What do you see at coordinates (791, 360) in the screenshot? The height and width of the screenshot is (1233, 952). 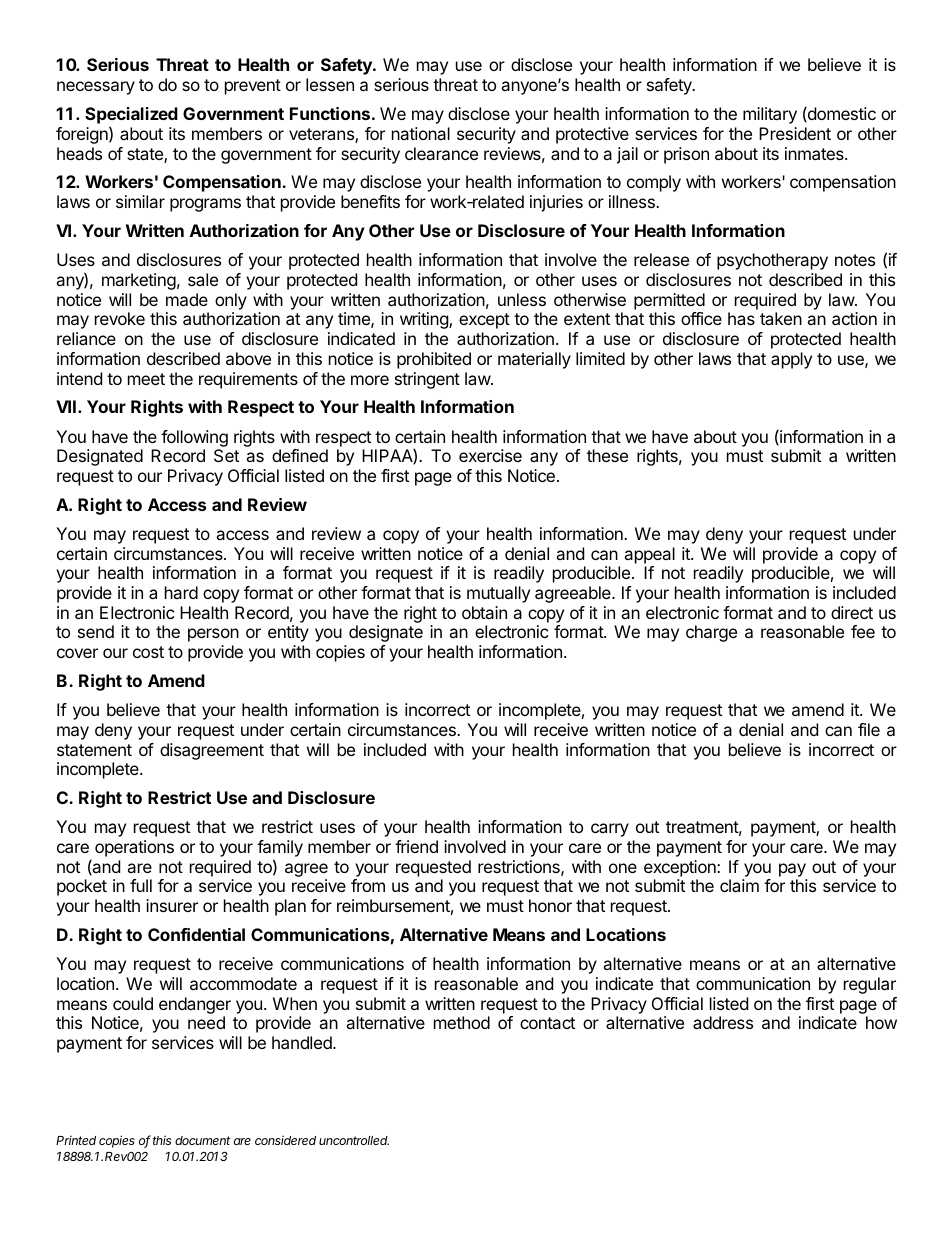 I see `apply` at bounding box center [791, 360].
